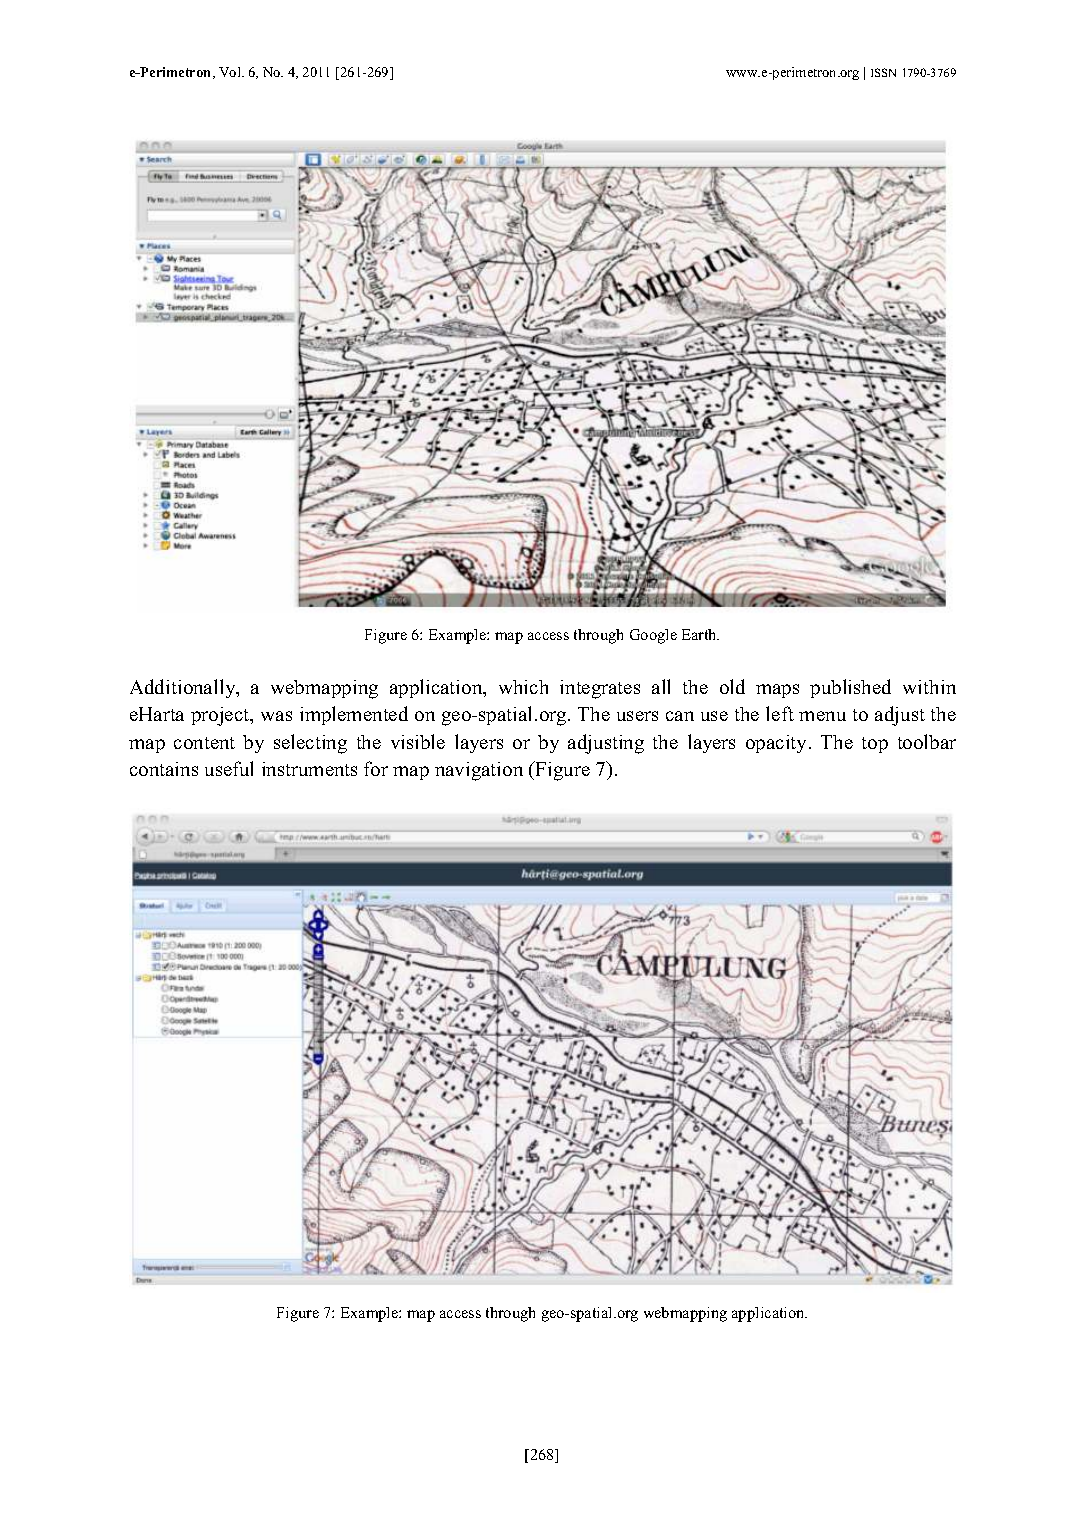 The width and height of the document is (1085, 1535). Describe the element at coordinates (653, 636) in the document. I see `Google` at that location.
